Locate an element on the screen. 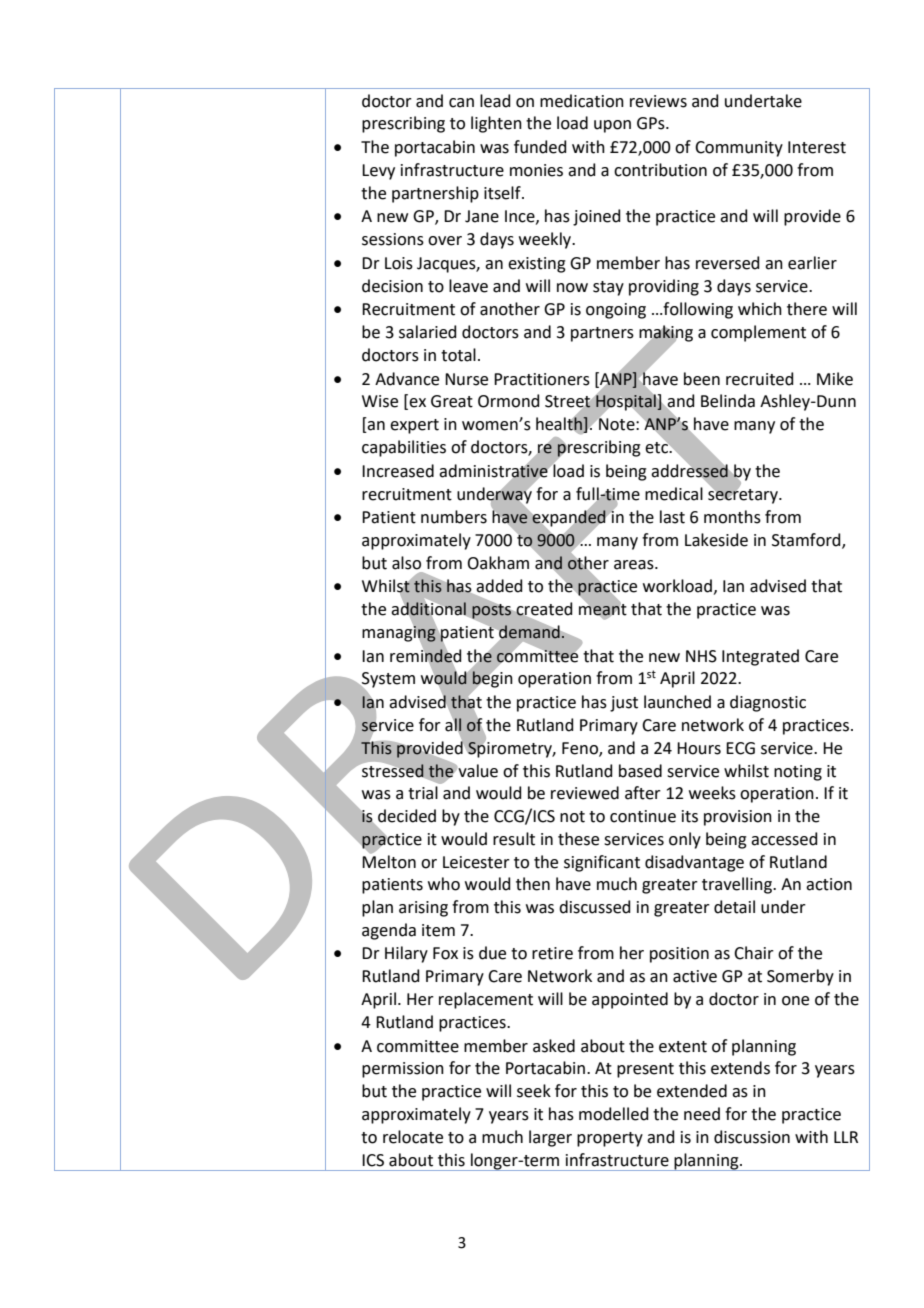  Chair is located at coordinates (754, 953).
